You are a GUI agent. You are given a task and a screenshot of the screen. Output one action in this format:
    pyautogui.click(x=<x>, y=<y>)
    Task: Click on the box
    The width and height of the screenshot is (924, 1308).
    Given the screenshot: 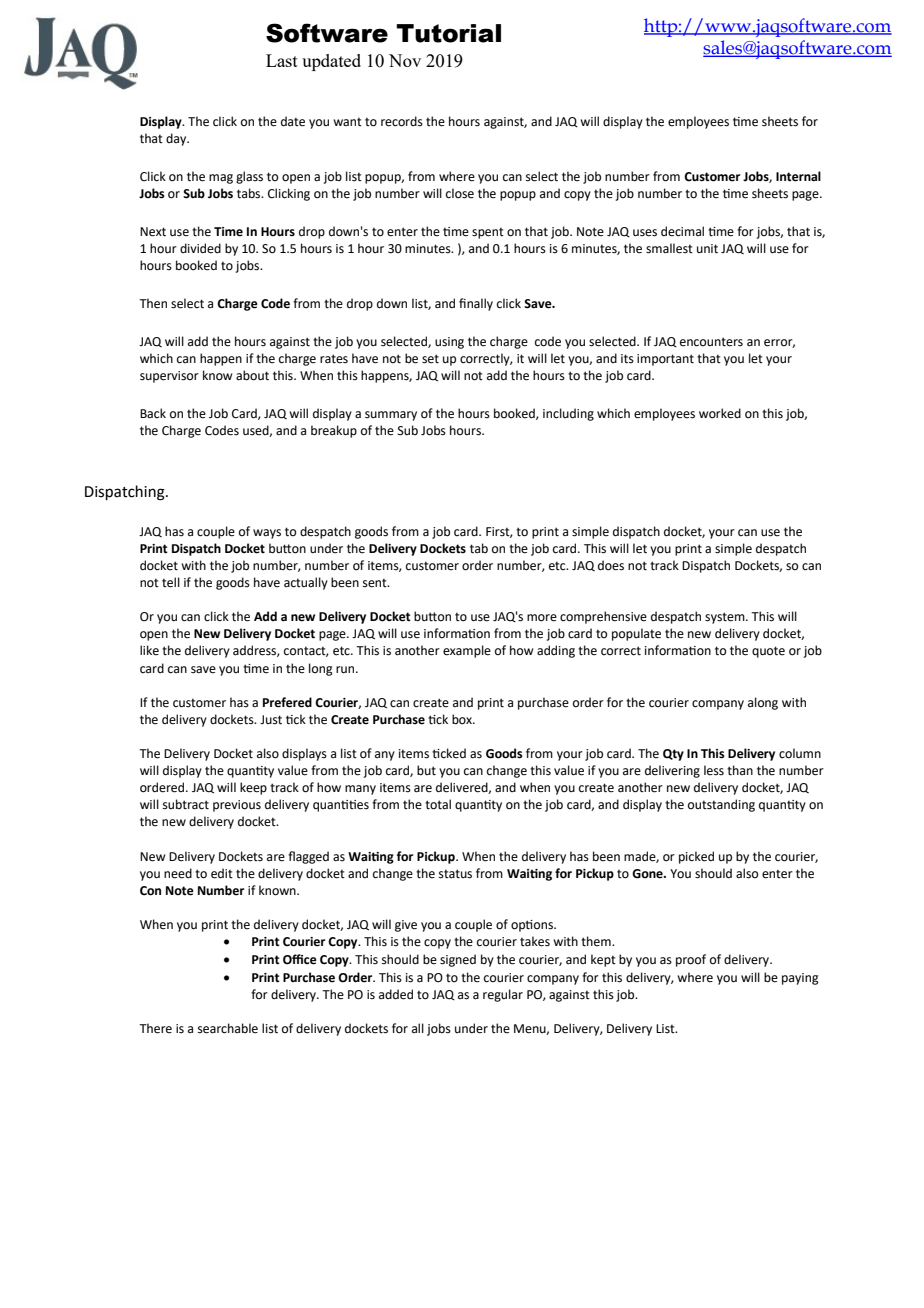 What is the action you would take?
    pyautogui.click(x=463, y=719)
